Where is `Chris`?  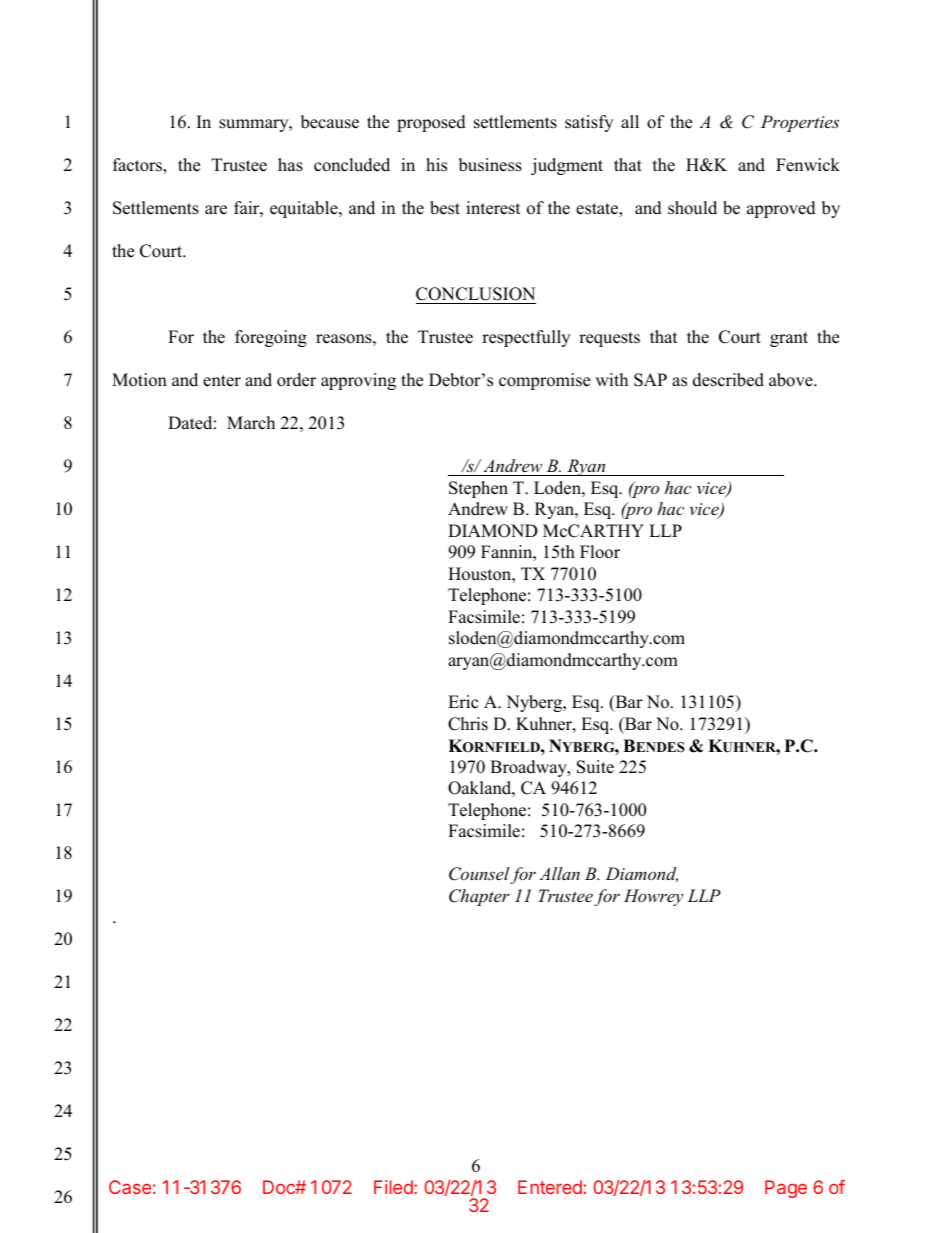
Chris is located at coordinates (468, 724).
